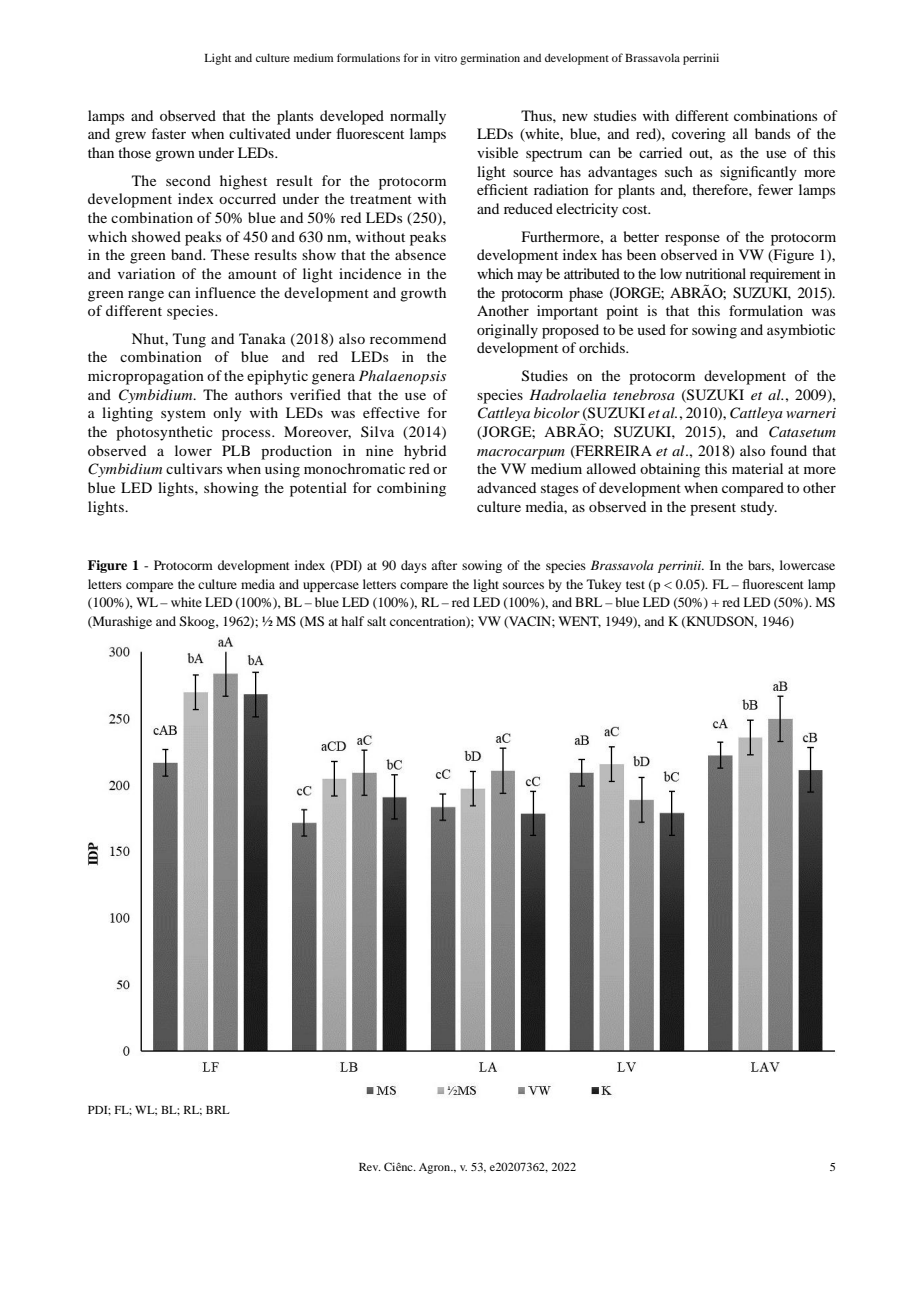 The image size is (924, 1308). What do you see at coordinates (445, 57) in the image?
I see `vitro` at bounding box center [445, 57].
